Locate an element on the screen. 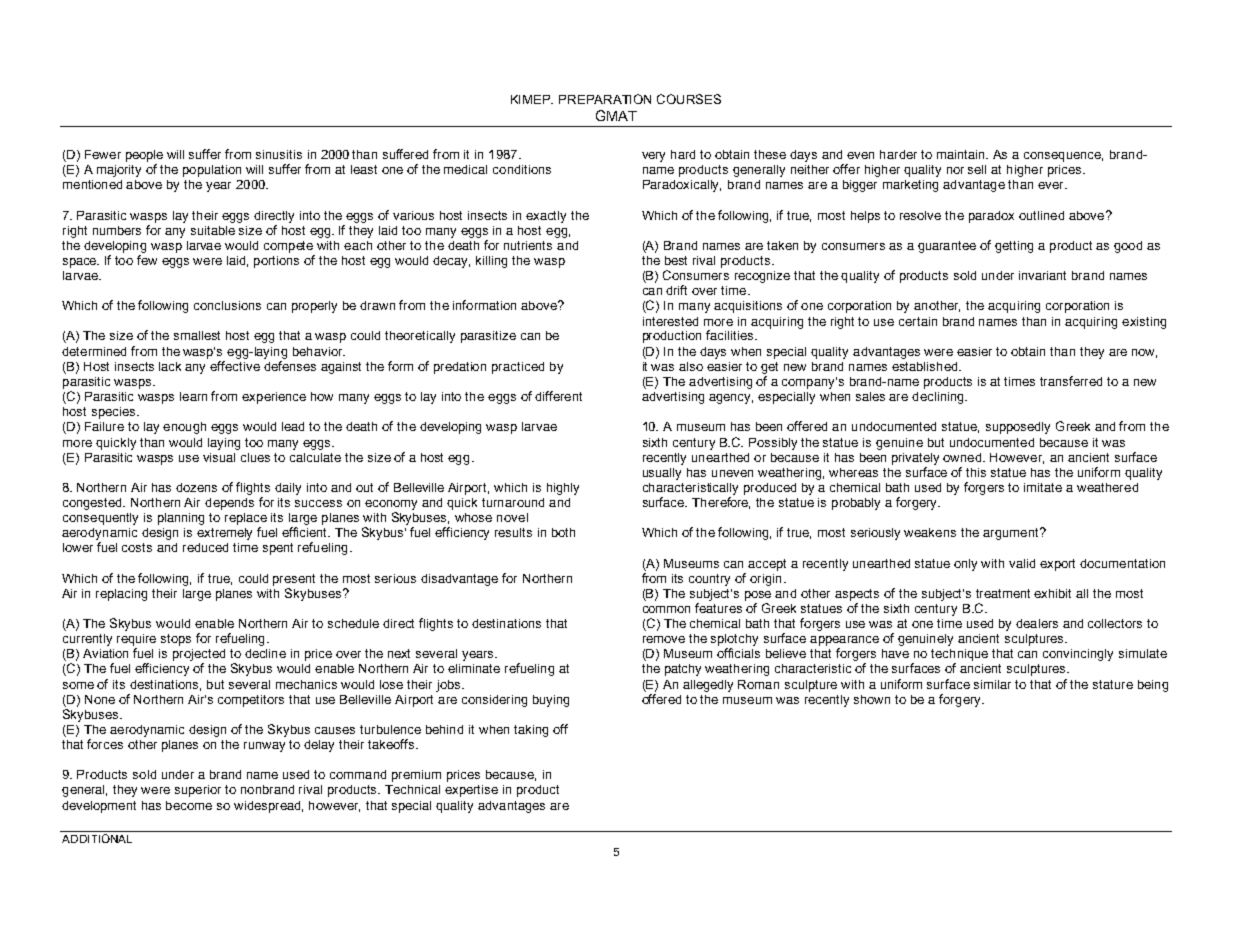 The image size is (1233, 952). become is located at coordinates (189, 805).
